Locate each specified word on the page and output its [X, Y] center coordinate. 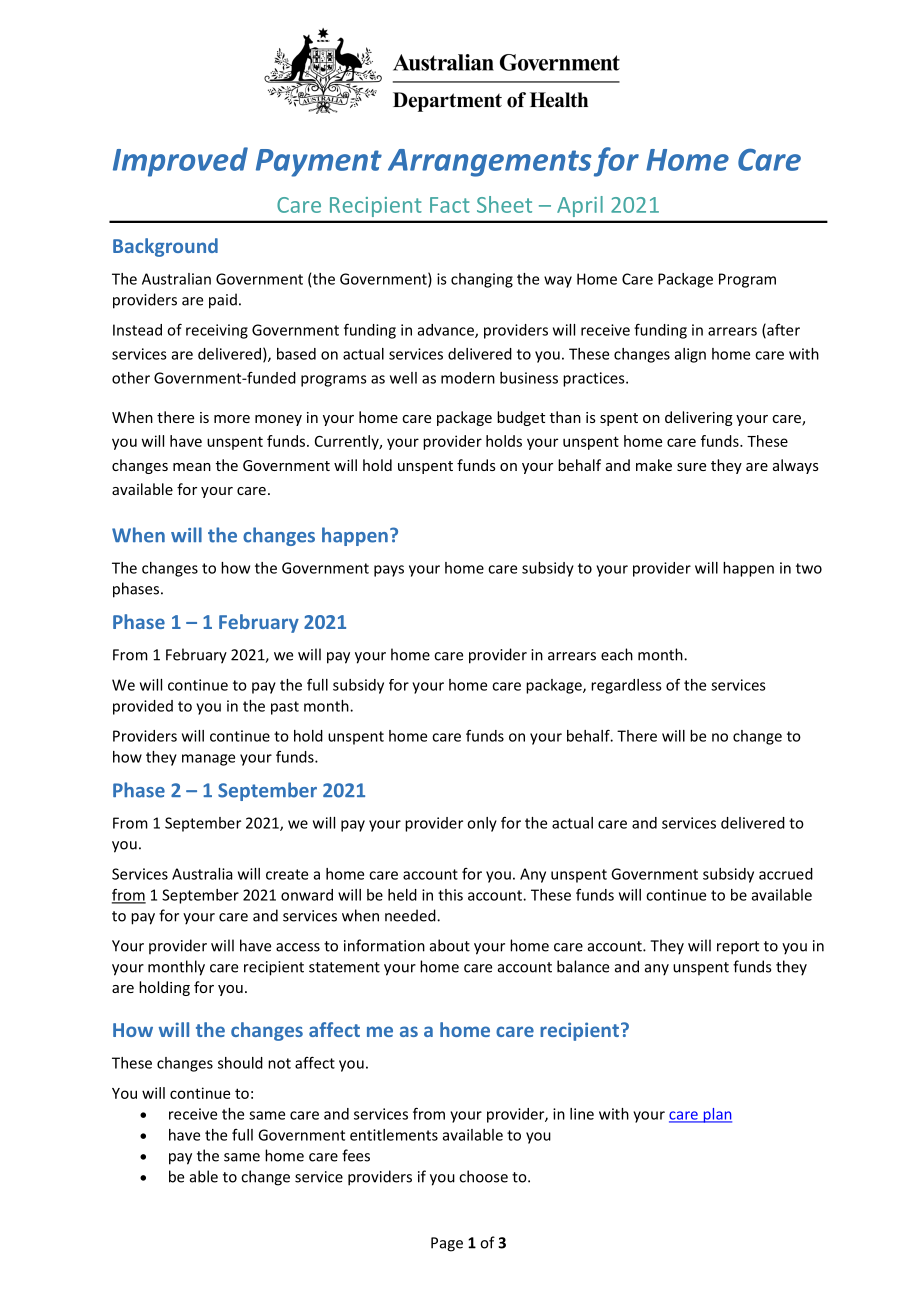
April [580, 206]
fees [356, 1155]
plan [716, 1115]
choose [483, 1176]
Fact [450, 205]
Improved [180, 162]
